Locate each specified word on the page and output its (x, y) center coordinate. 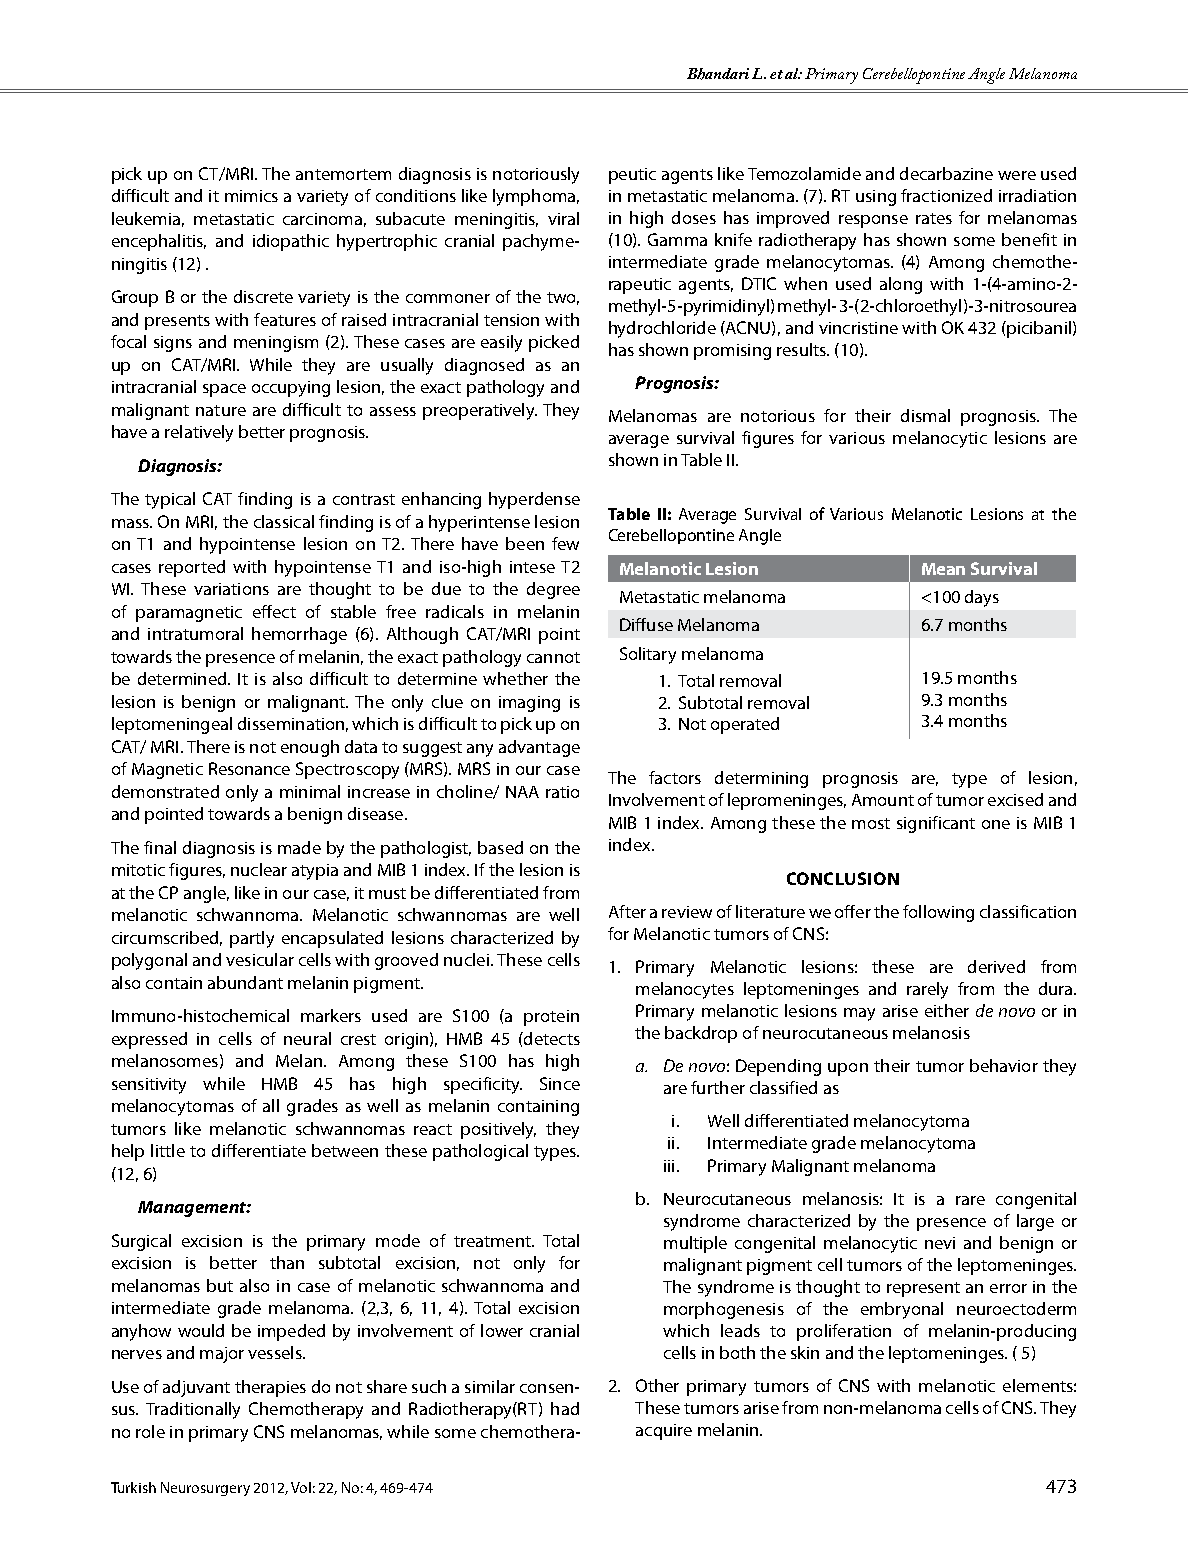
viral (563, 218)
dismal (925, 415)
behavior (1004, 1065)
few (565, 543)
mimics (251, 196)
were (1017, 175)
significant (936, 824)
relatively (199, 433)
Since (560, 1083)
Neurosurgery (205, 1489)
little (168, 1150)
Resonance (249, 768)
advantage (539, 748)
